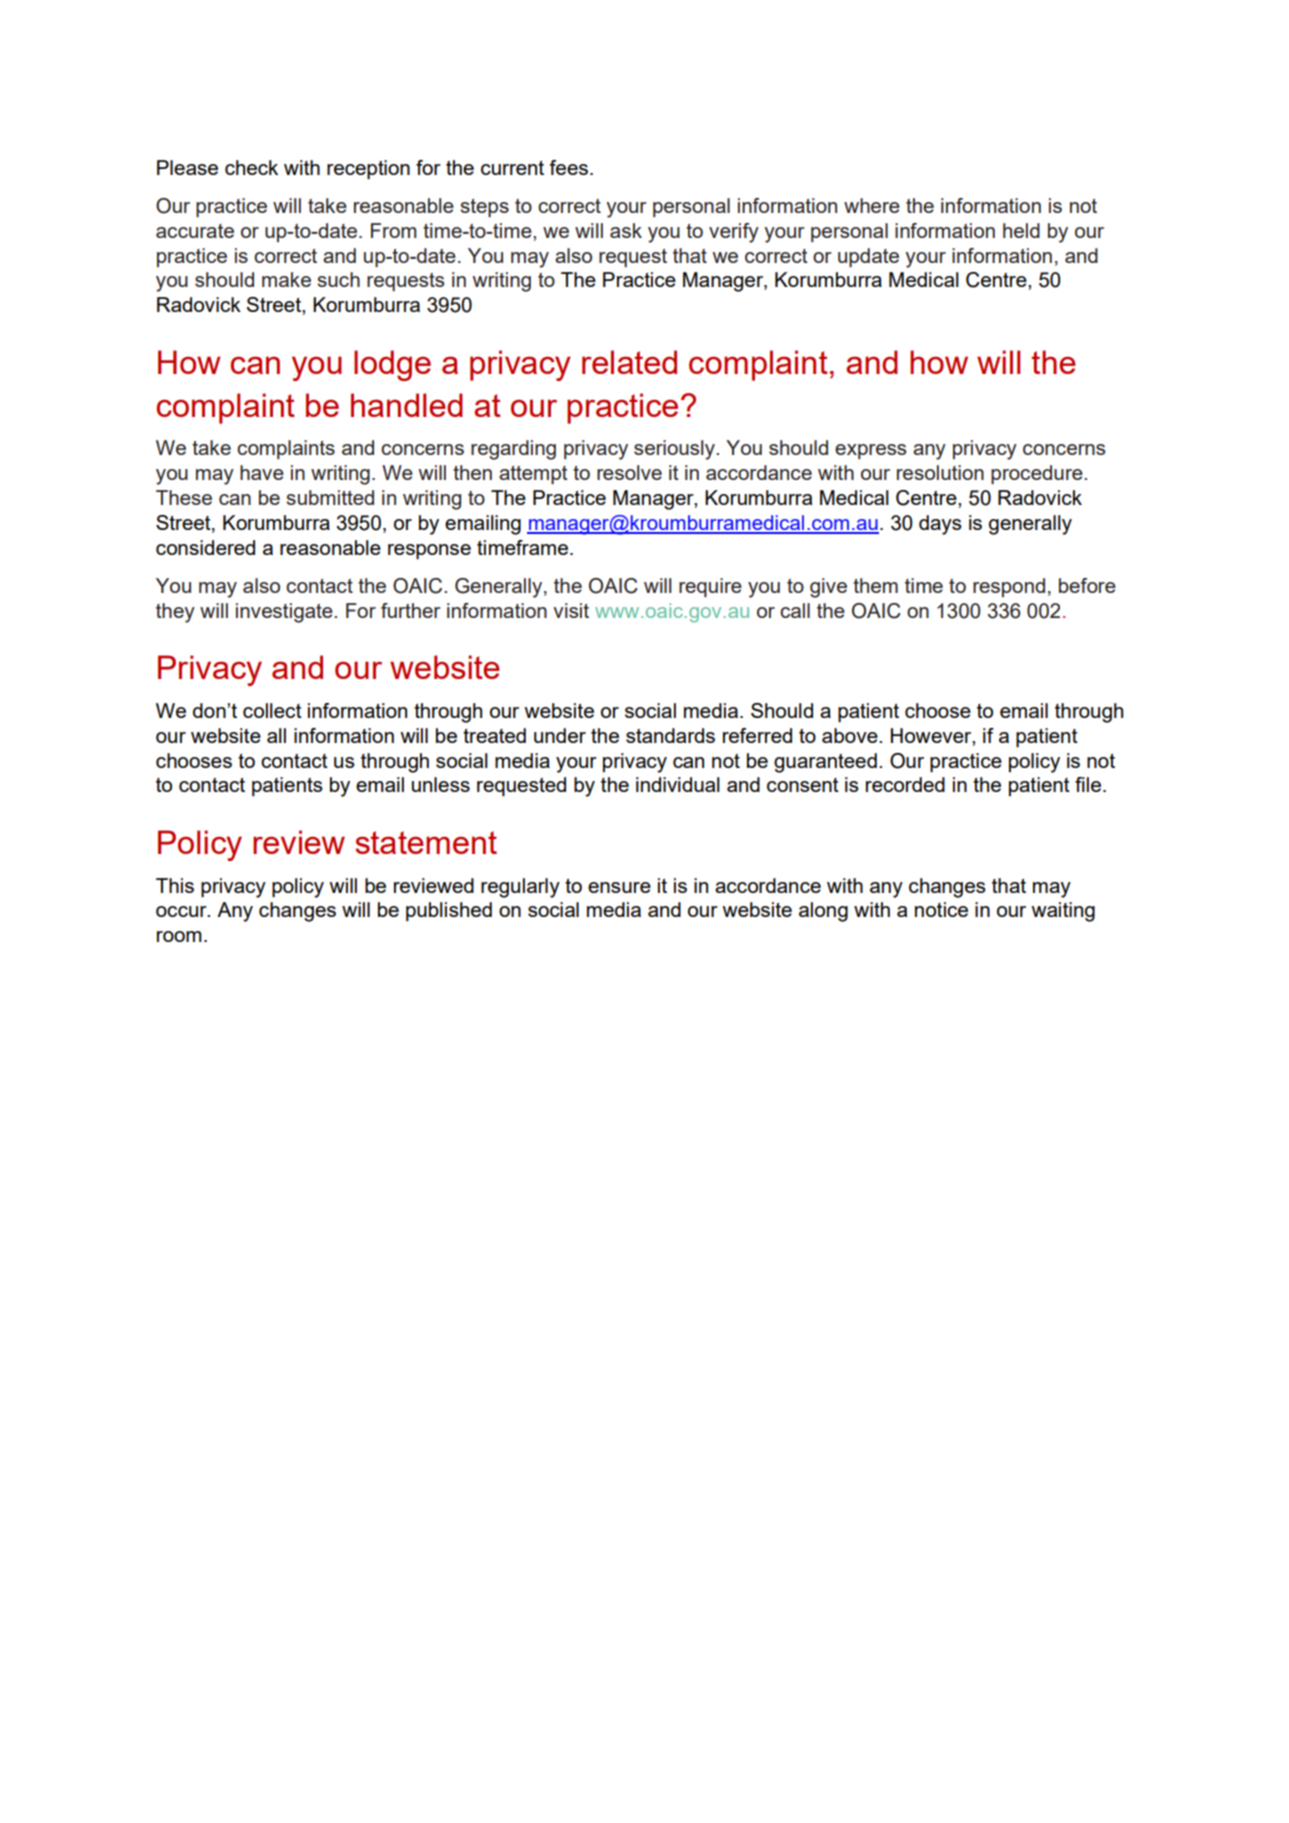 The image size is (1289, 1823). What do you see at coordinates (182, 911) in the screenshot?
I see `occur` at bounding box center [182, 911].
